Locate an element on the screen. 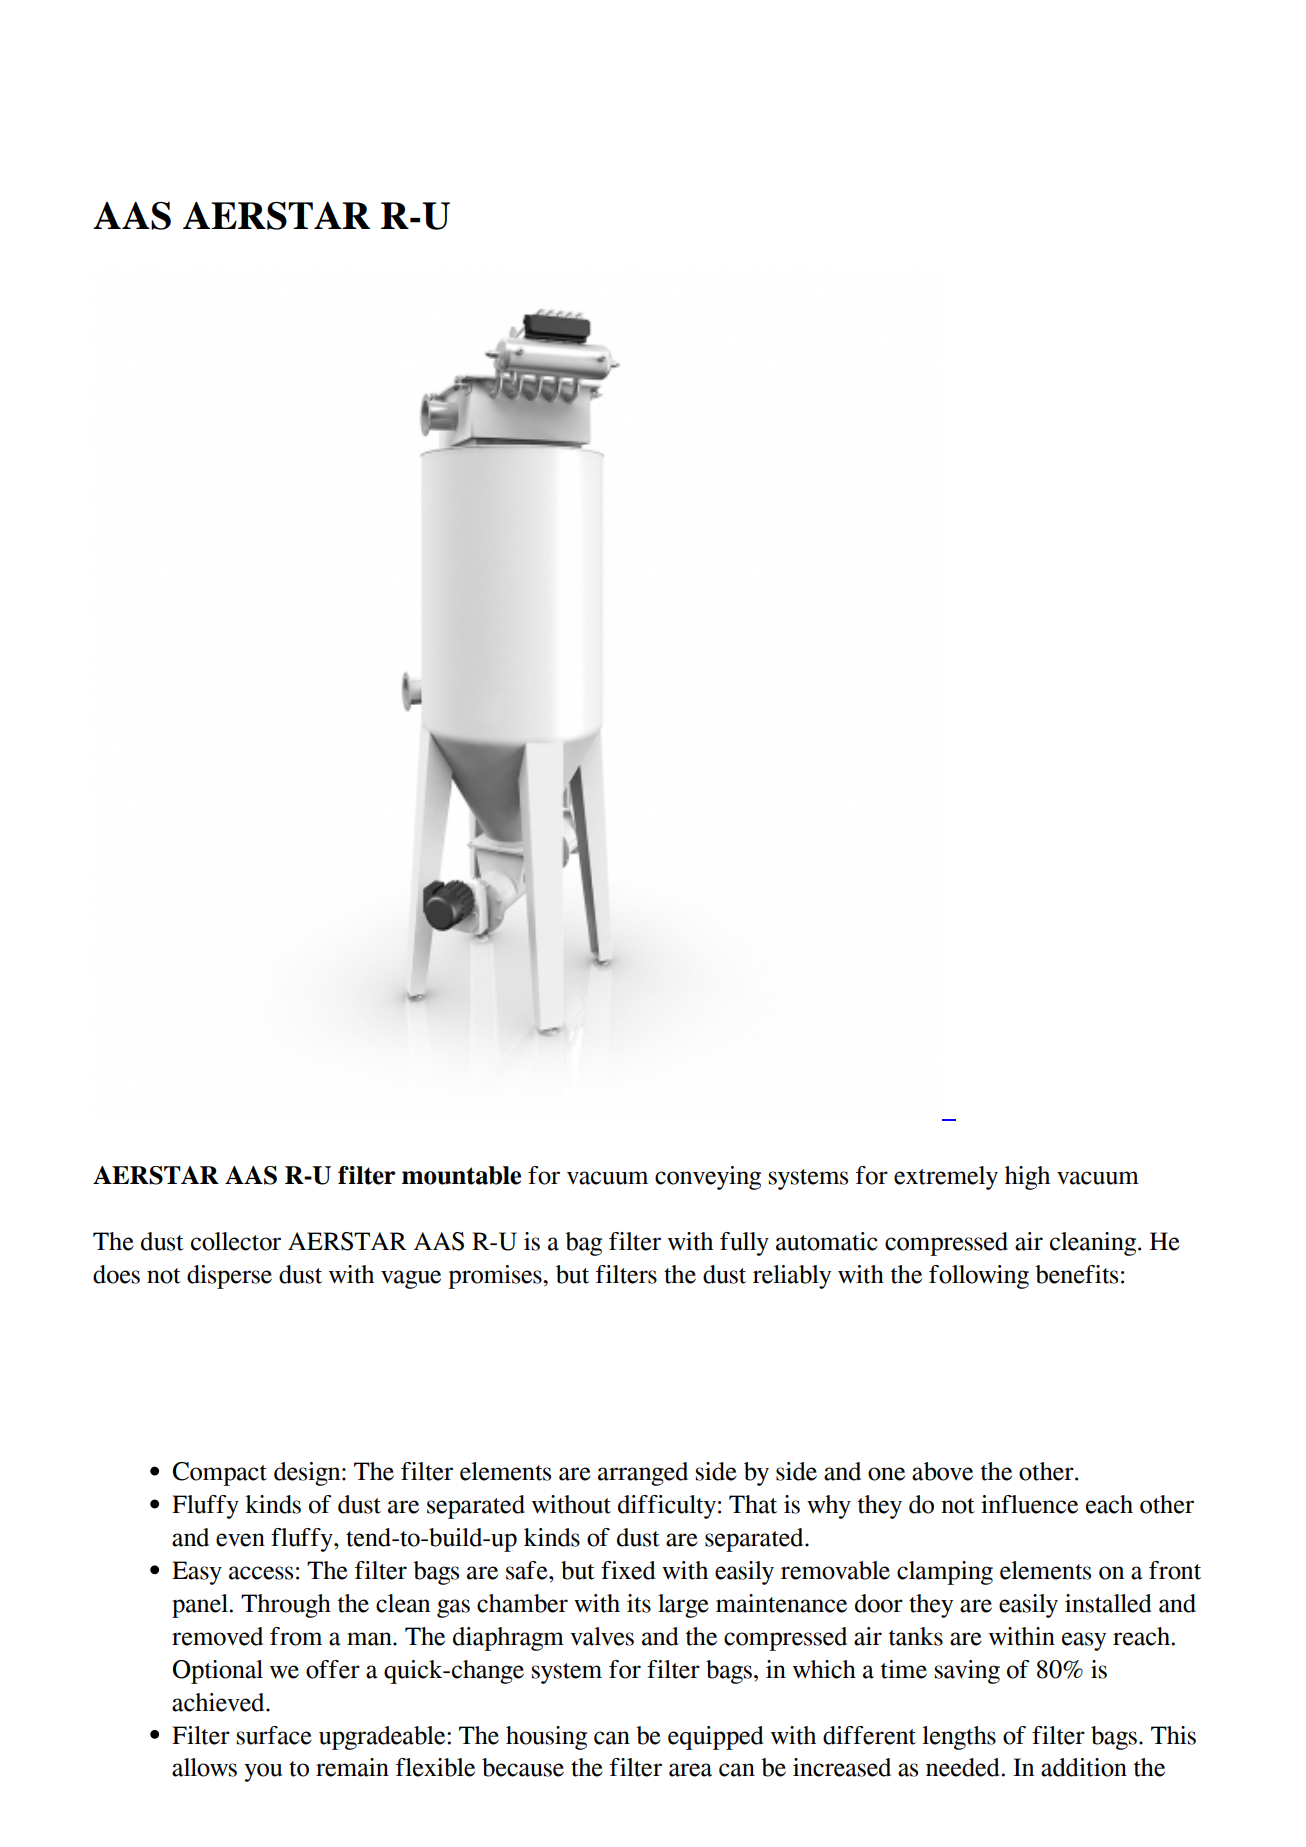  allows is located at coordinates (204, 1767).
